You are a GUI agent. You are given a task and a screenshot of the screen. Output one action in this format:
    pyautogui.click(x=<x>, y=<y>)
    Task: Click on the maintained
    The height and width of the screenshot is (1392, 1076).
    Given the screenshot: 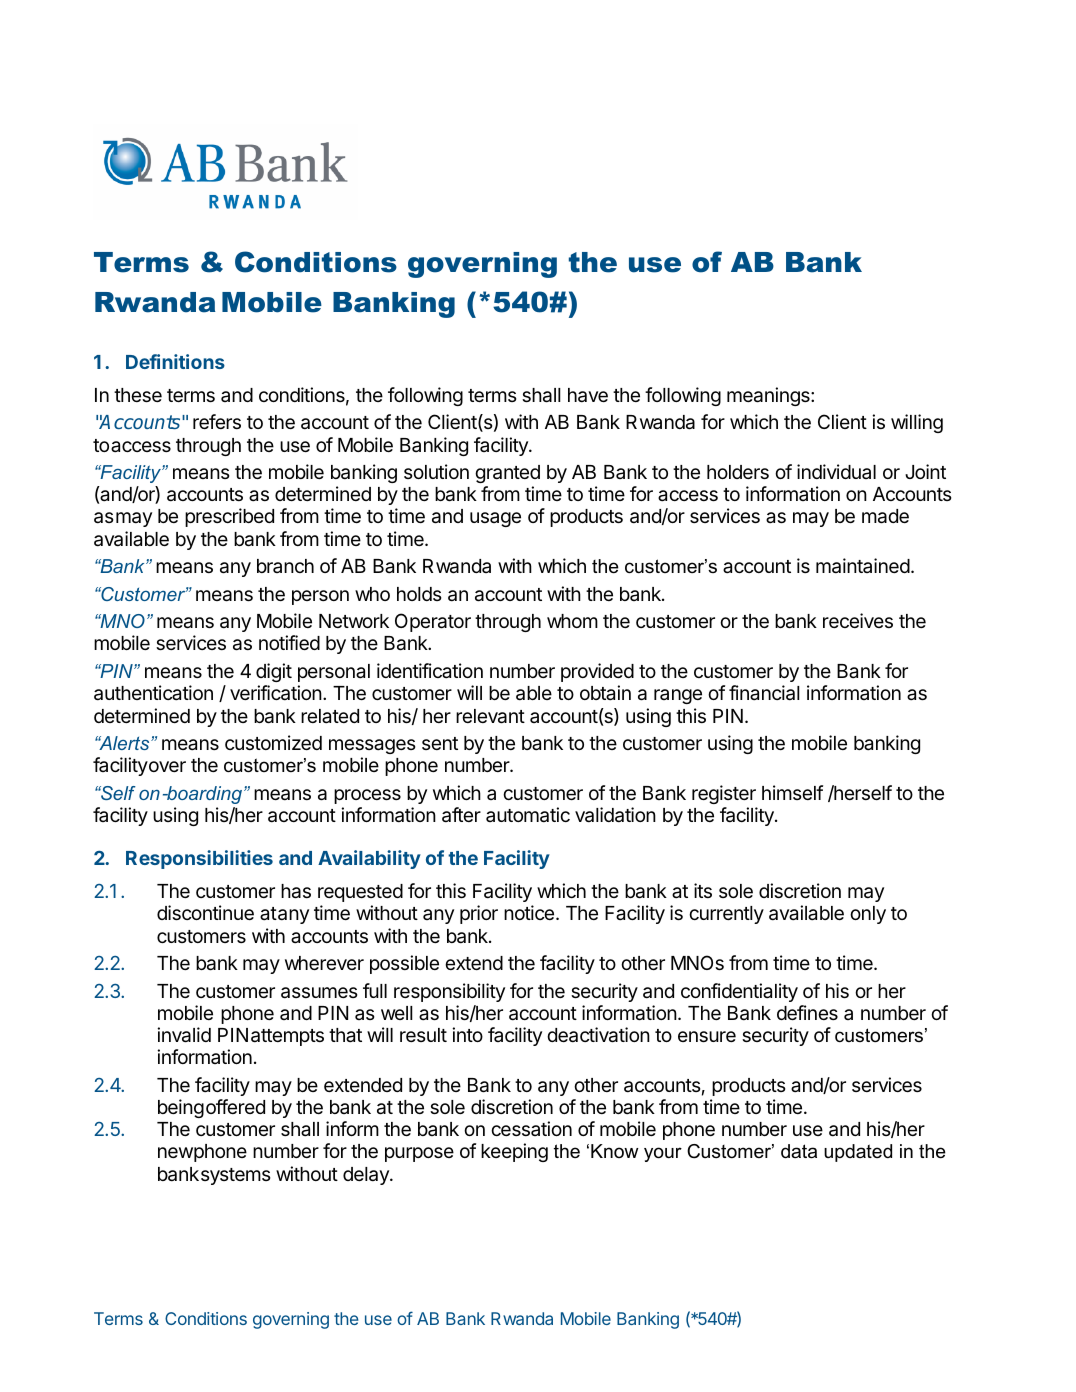 What is the action you would take?
    pyautogui.click(x=863, y=566)
